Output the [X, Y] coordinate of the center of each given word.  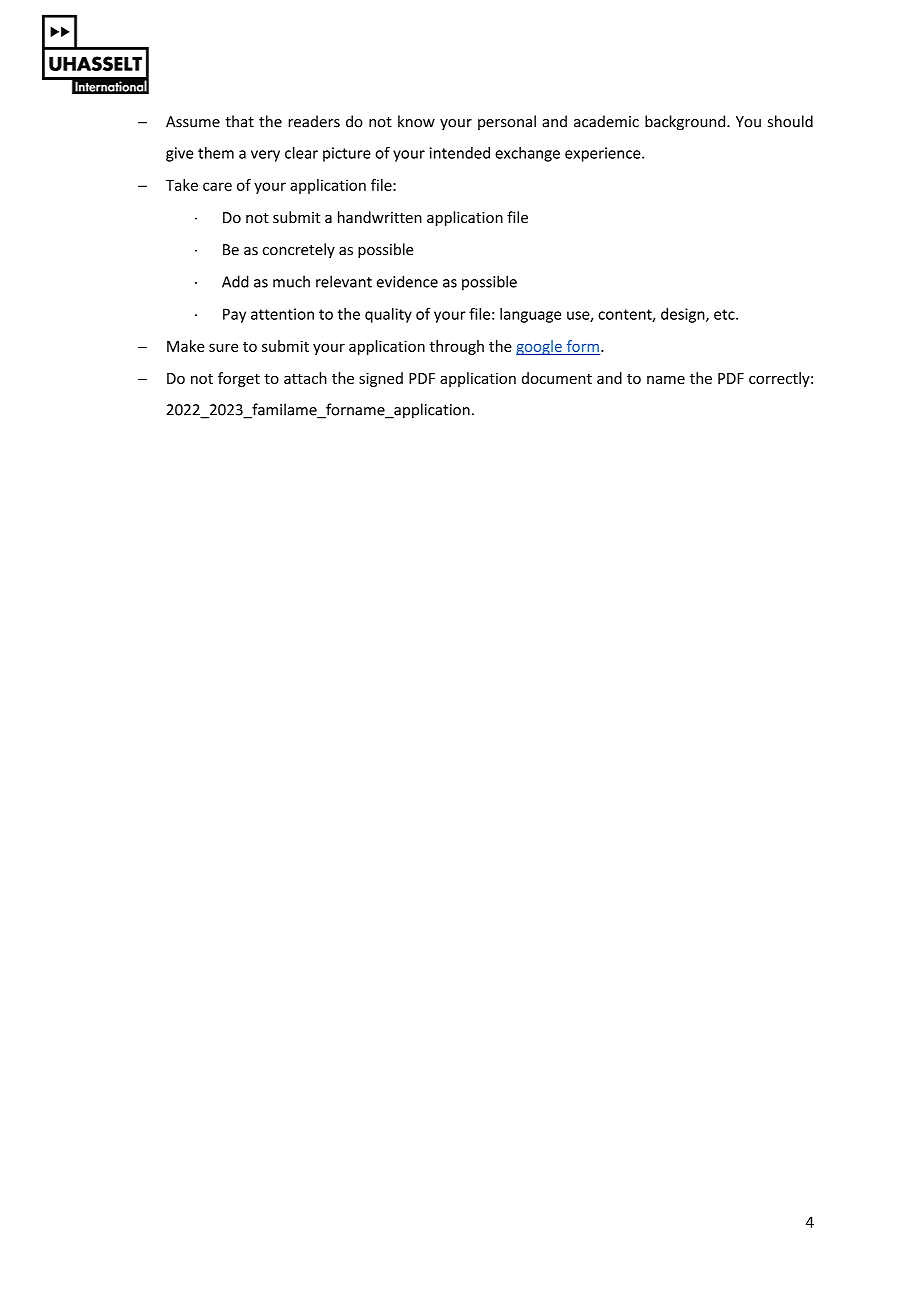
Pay [234, 315]
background [686, 122]
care [217, 186]
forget [239, 379]
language [530, 315]
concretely [299, 250]
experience [604, 154]
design [684, 315]
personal [507, 122]
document [557, 378]
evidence [407, 281]
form [583, 346]
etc [725, 314]
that [239, 121]
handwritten [380, 217]
